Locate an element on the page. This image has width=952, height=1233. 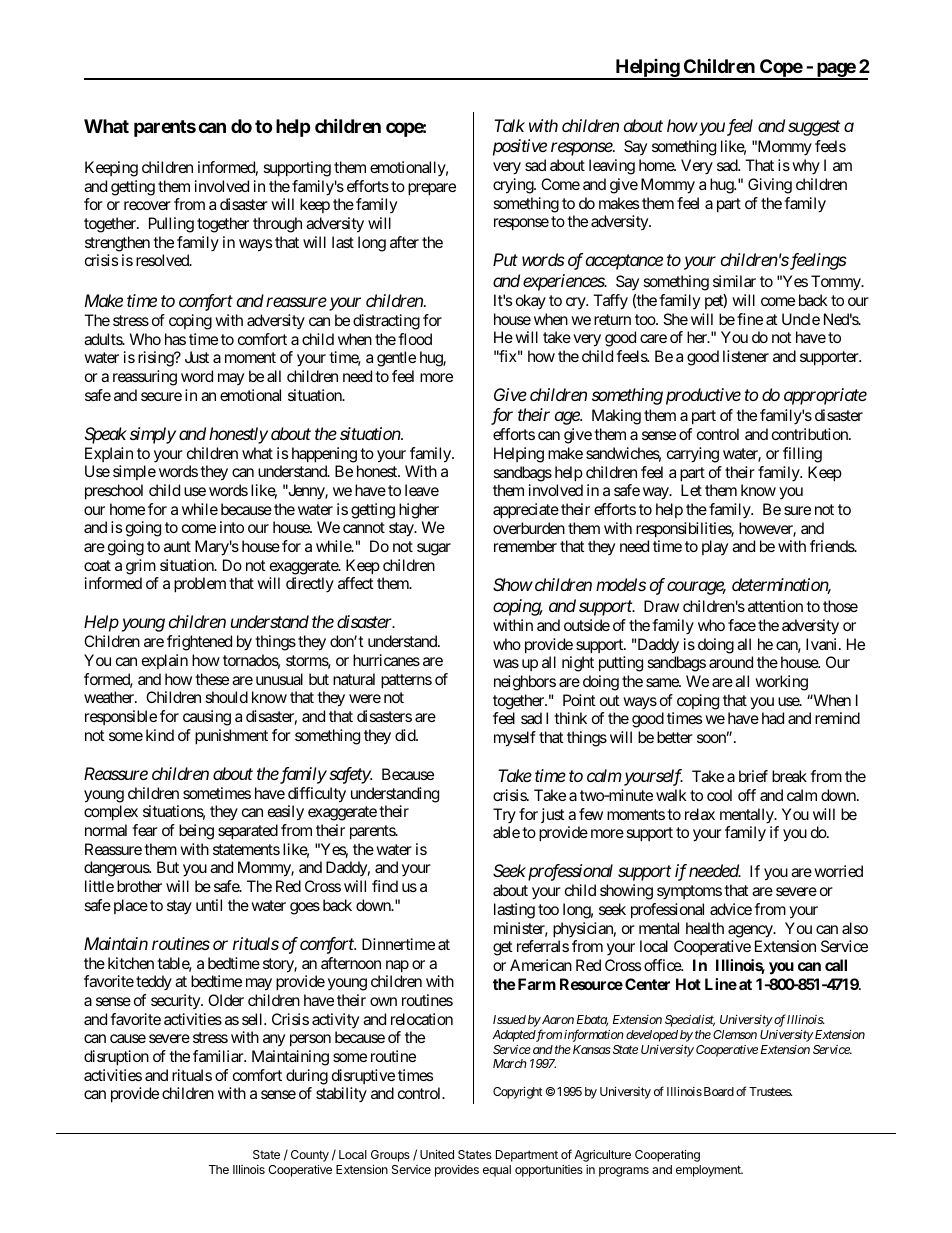
appreciate is located at coordinates (526, 511).
